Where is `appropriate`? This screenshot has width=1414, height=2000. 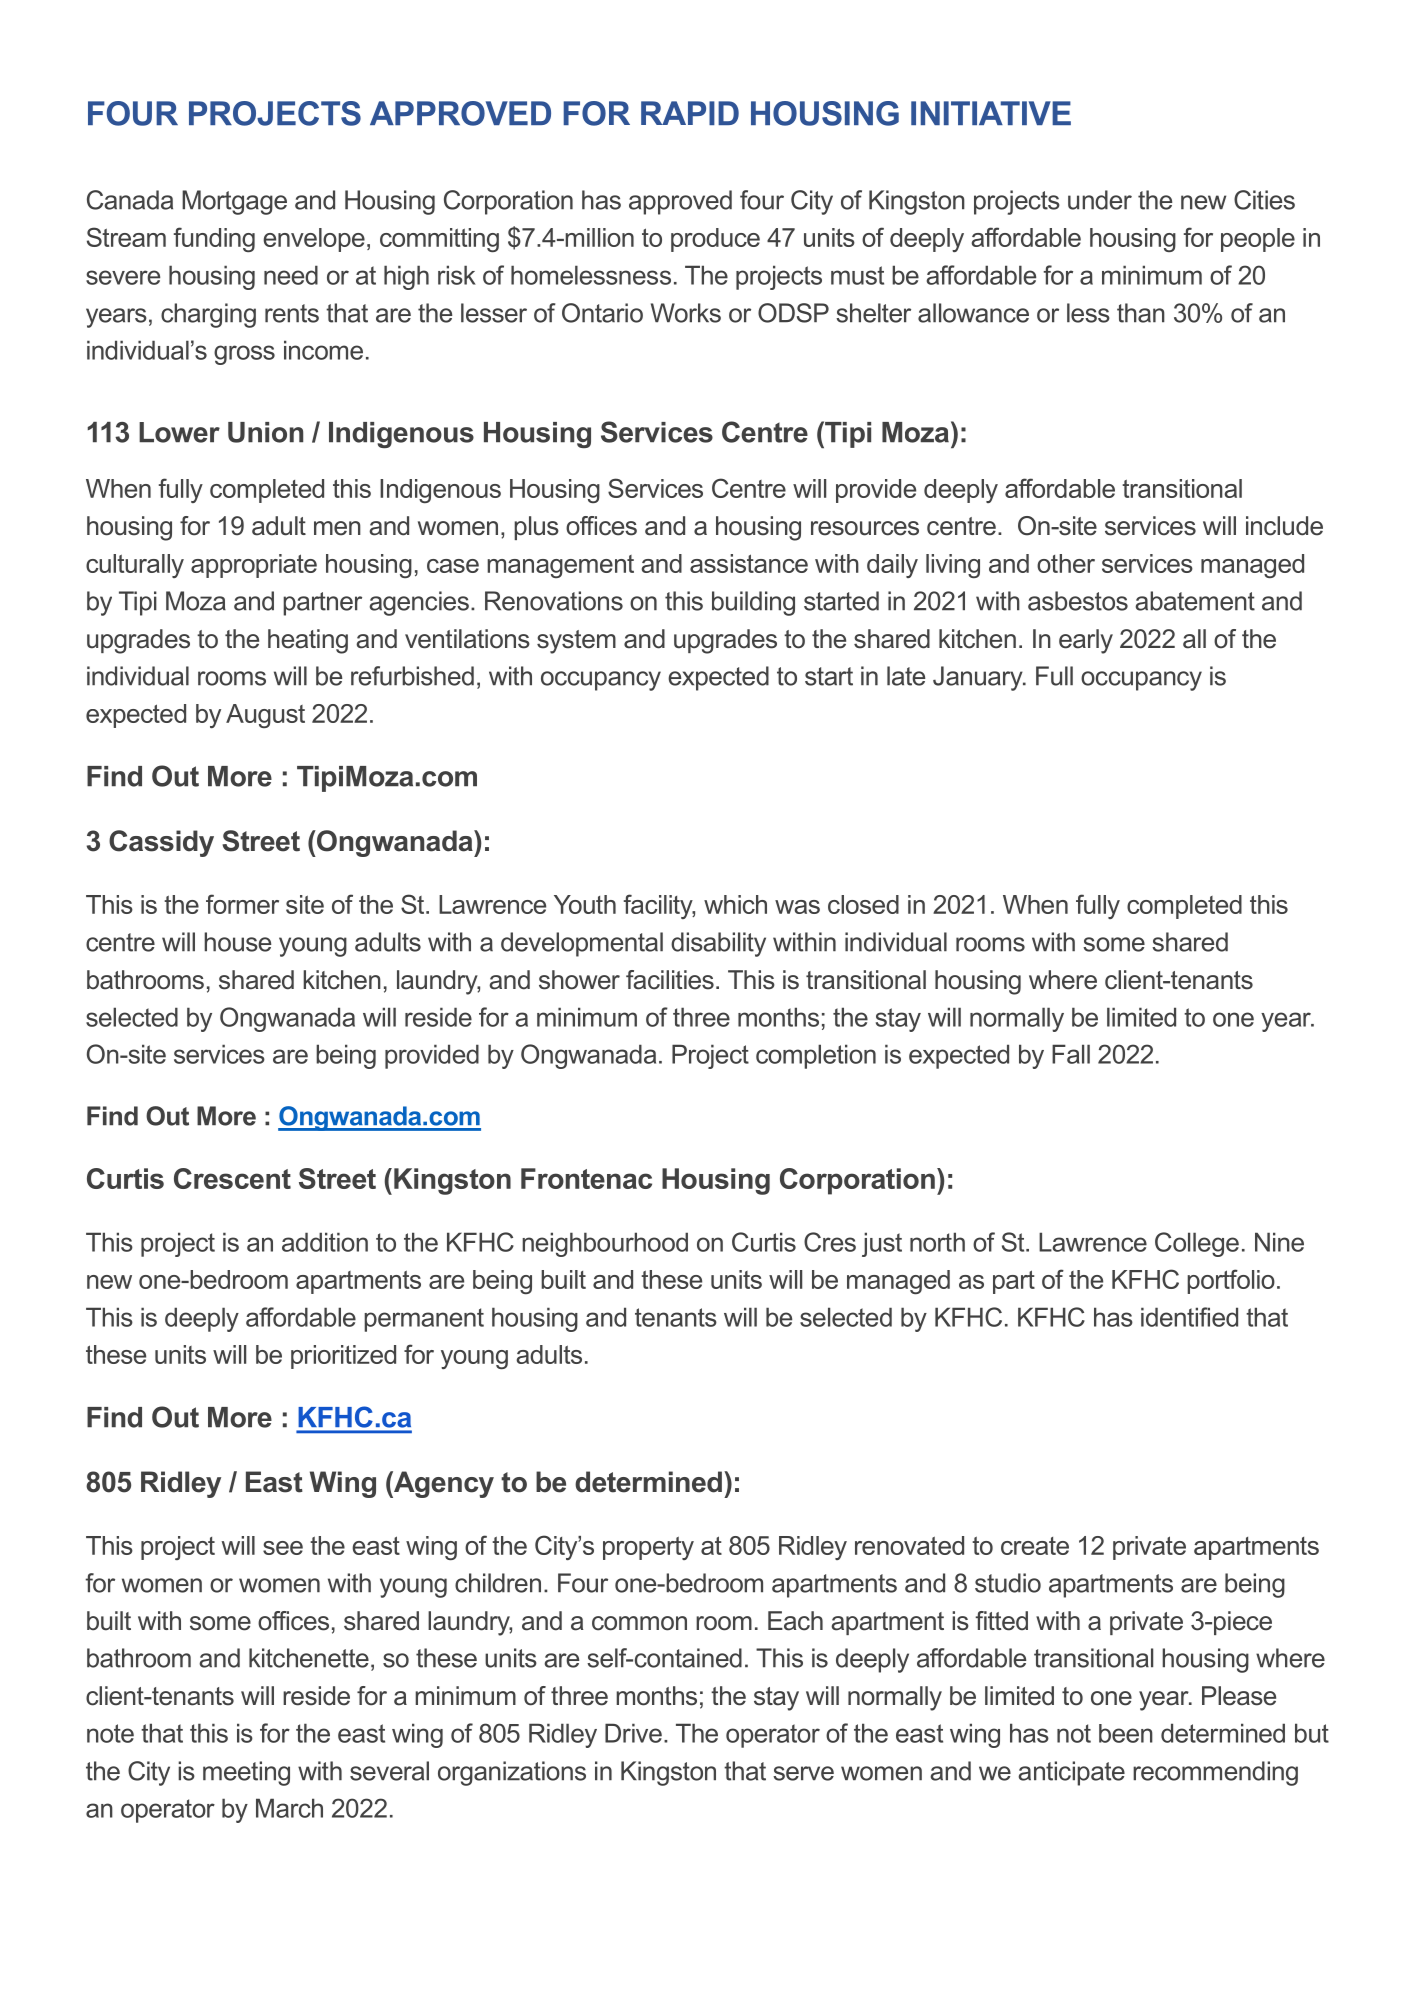 appropriate is located at coordinates (254, 566).
